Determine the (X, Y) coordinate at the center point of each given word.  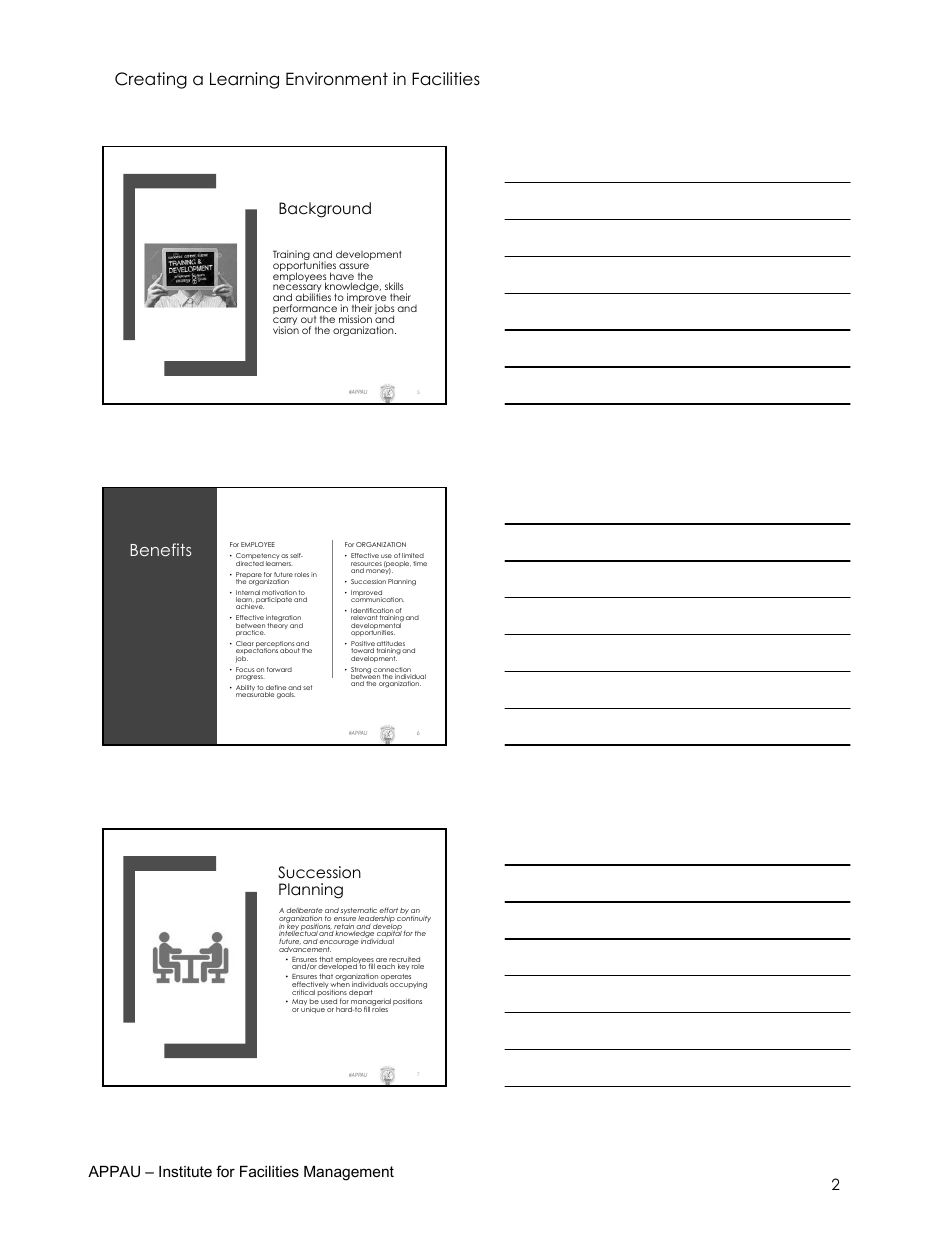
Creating (151, 80)
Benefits (161, 549)
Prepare (249, 576)
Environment (337, 79)
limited (413, 555)
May (300, 1004)
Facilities (446, 79)
